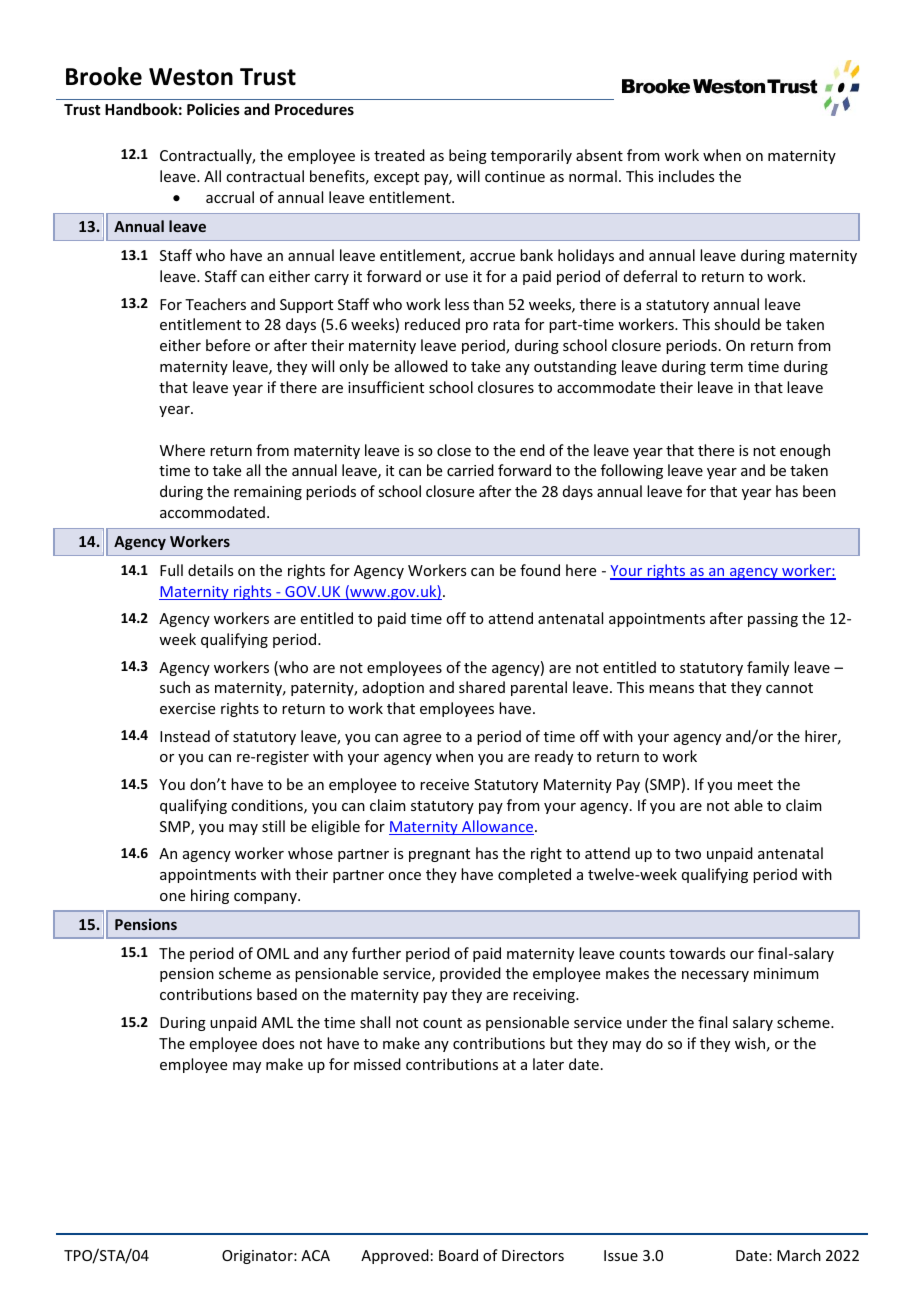 The image size is (924, 1308). I want to click on Policies, so click(213, 109).
